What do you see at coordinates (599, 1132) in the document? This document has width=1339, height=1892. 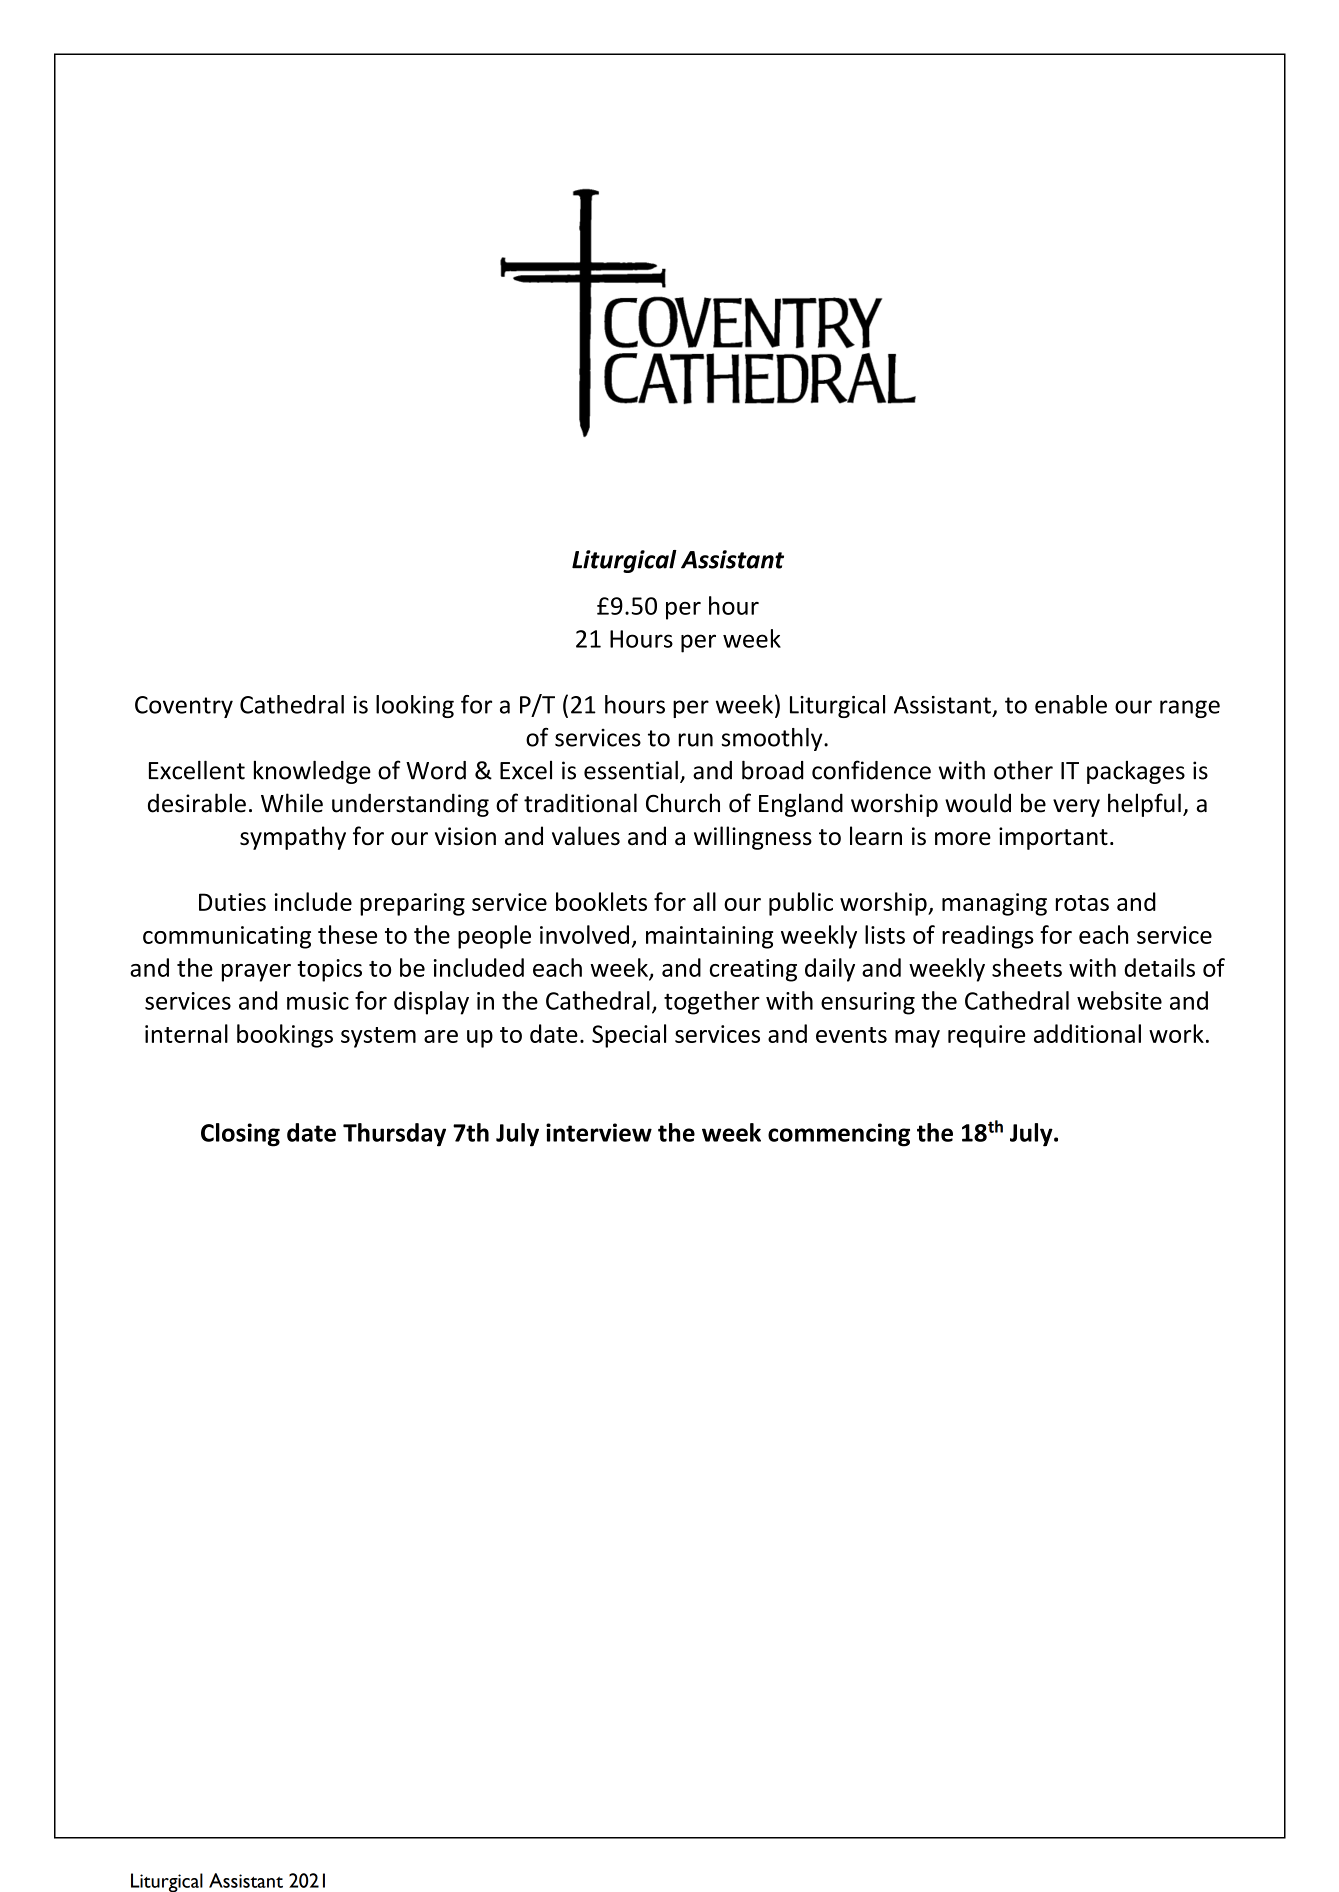 I see `interview` at bounding box center [599, 1132].
